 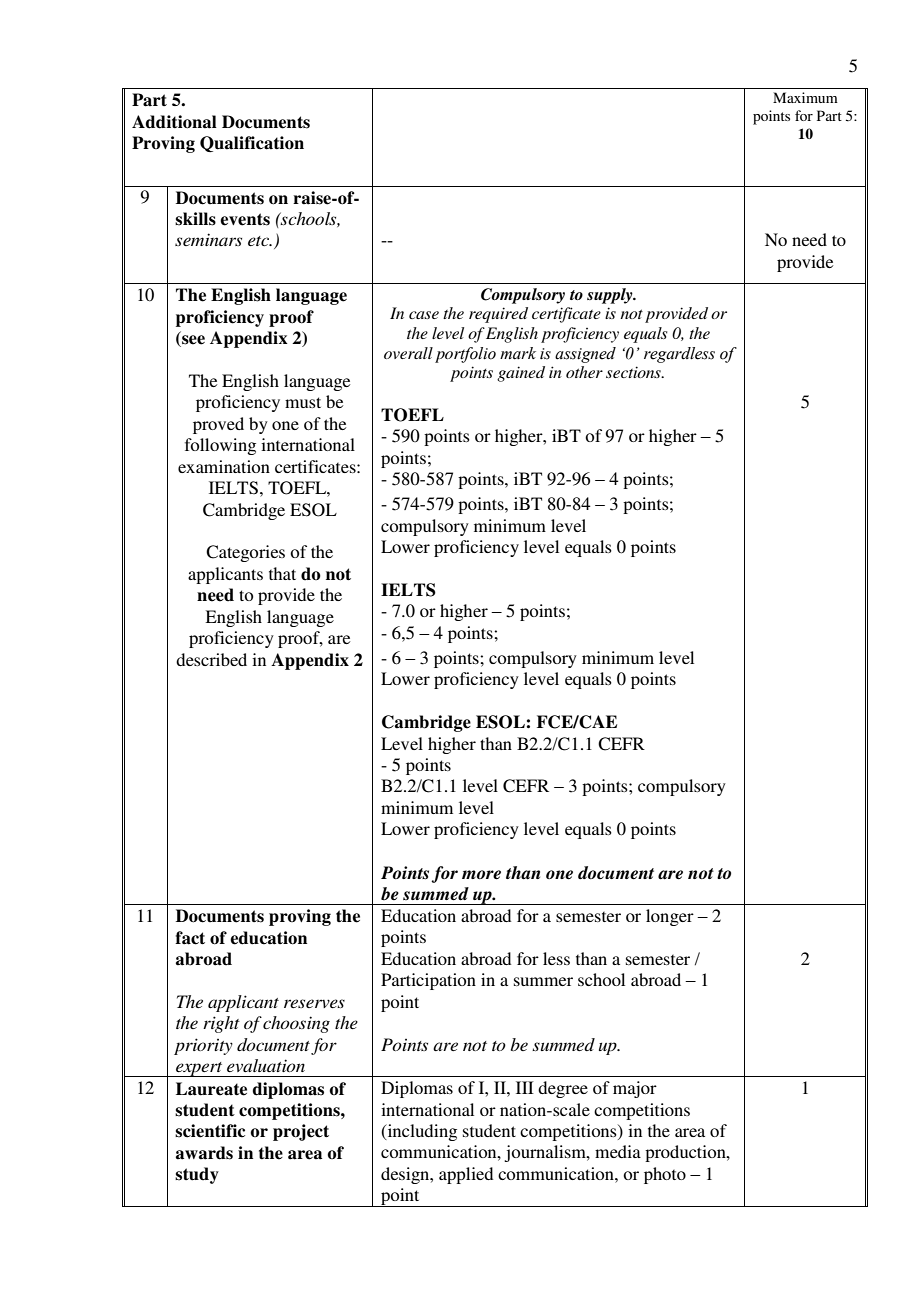 What do you see at coordinates (634, 372) in the screenshot?
I see `sections` at bounding box center [634, 372].
